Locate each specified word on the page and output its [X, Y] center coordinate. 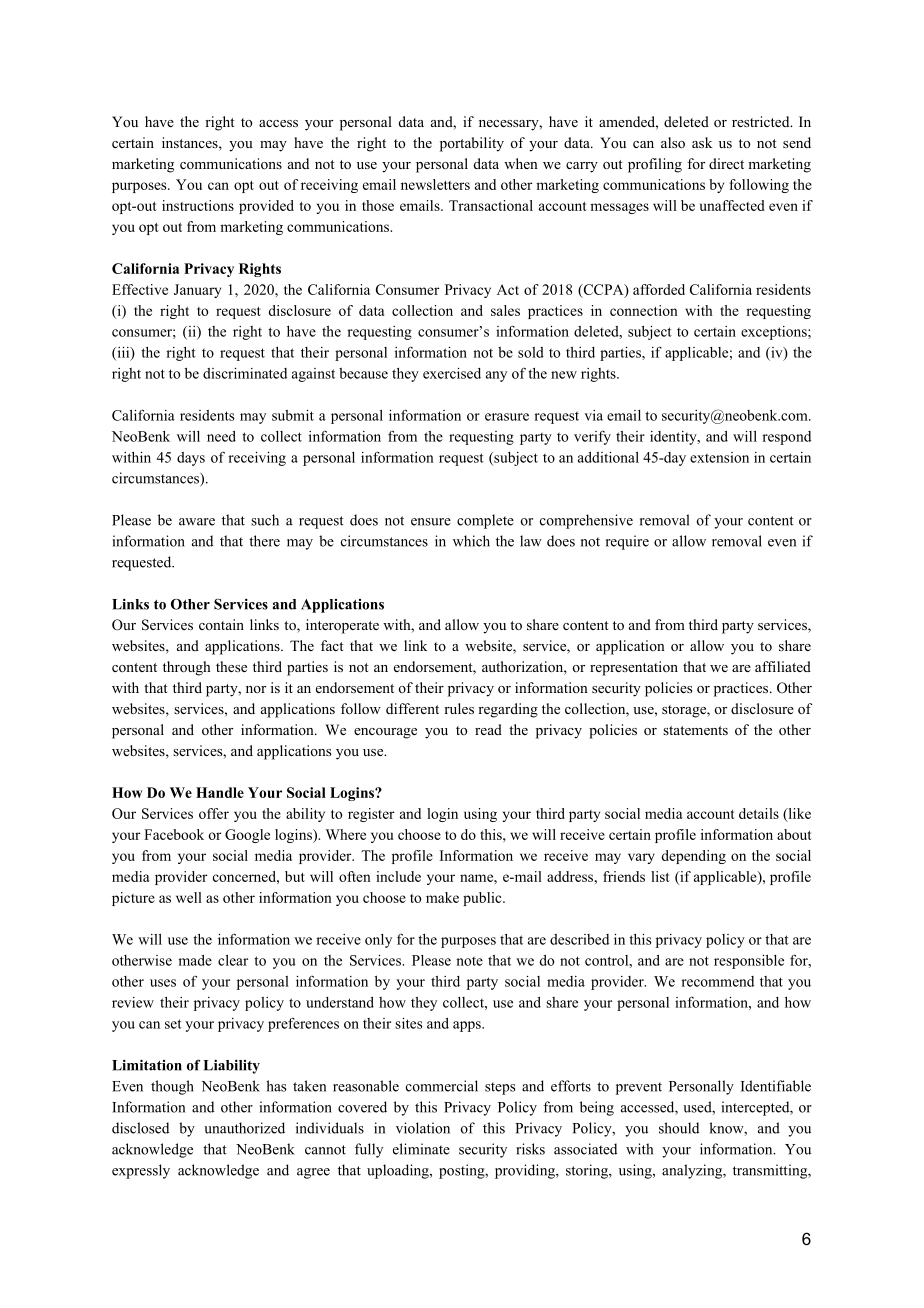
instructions [198, 205]
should [679, 1128]
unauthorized [244, 1128]
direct [726, 163]
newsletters [435, 184]
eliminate [421, 1149]
